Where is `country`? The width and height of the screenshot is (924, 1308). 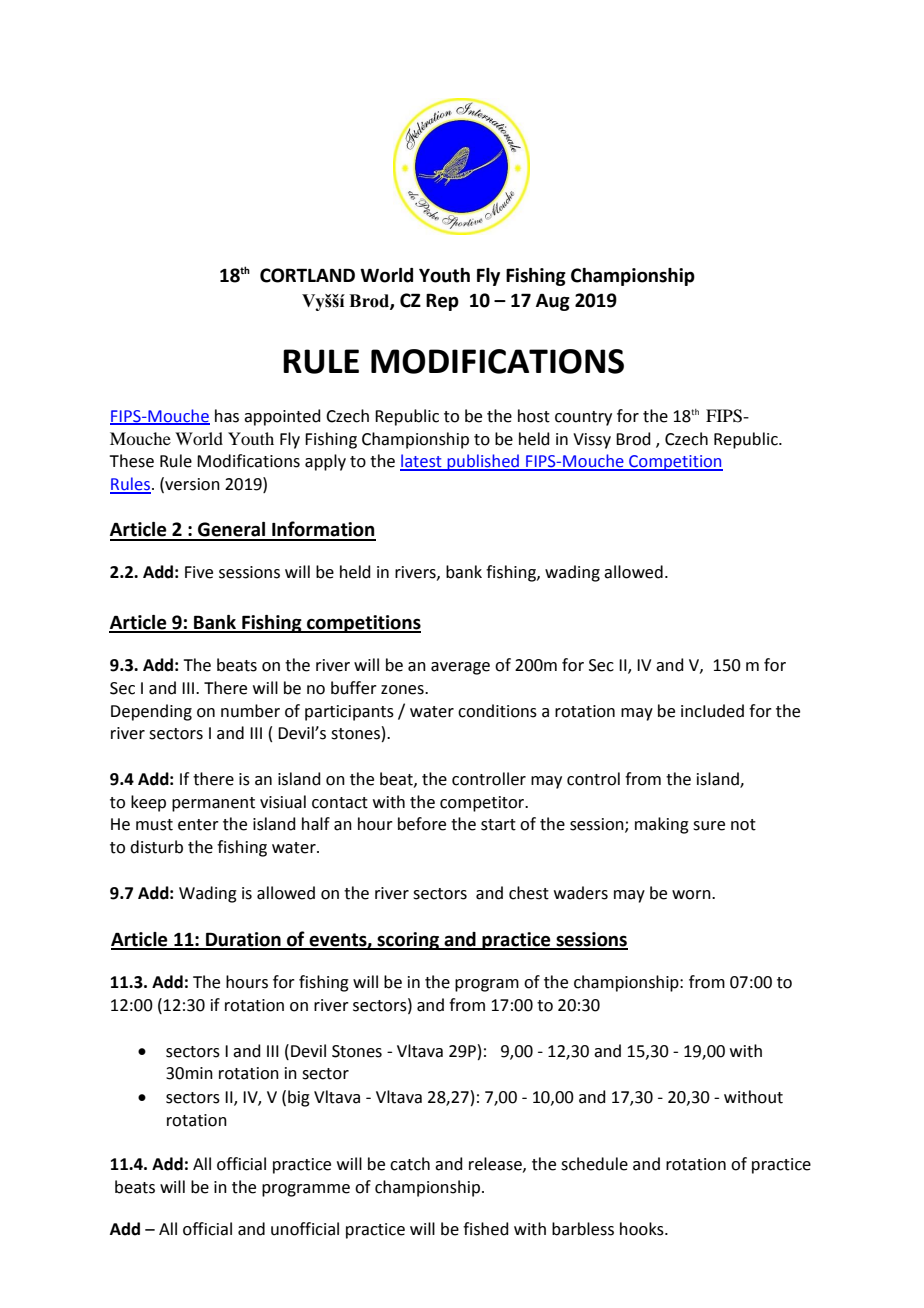 country is located at coordinates (583, 418).
